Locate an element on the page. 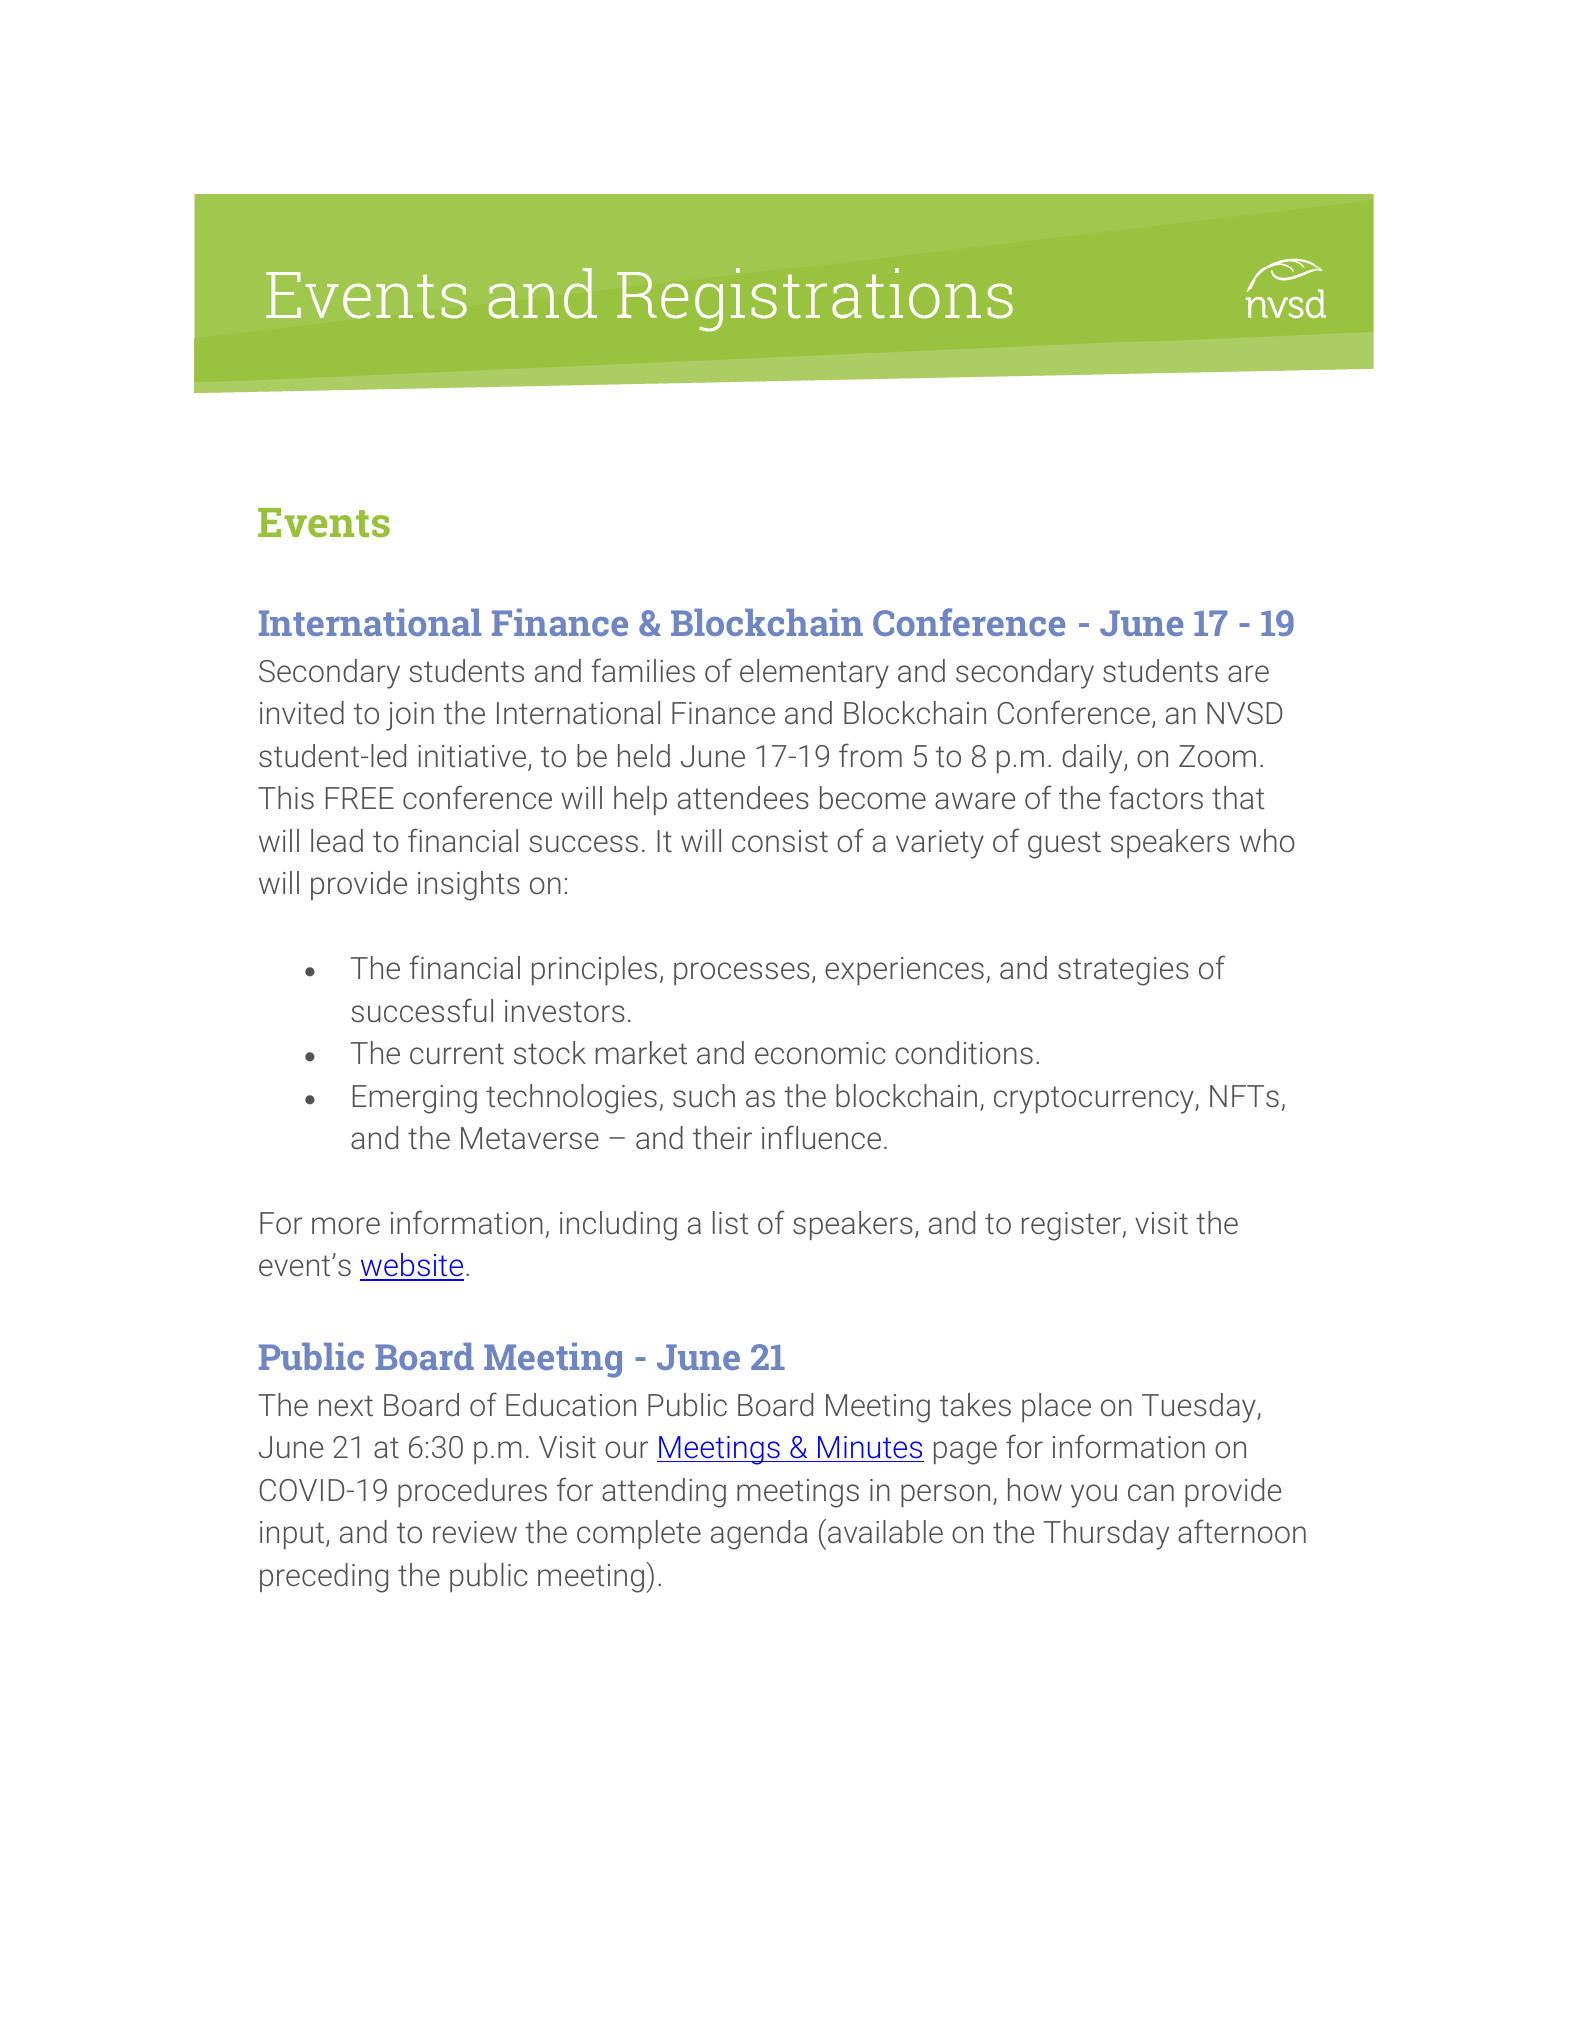 The image size is (1569, 2030). list is located at coordinates (730, 1222).
